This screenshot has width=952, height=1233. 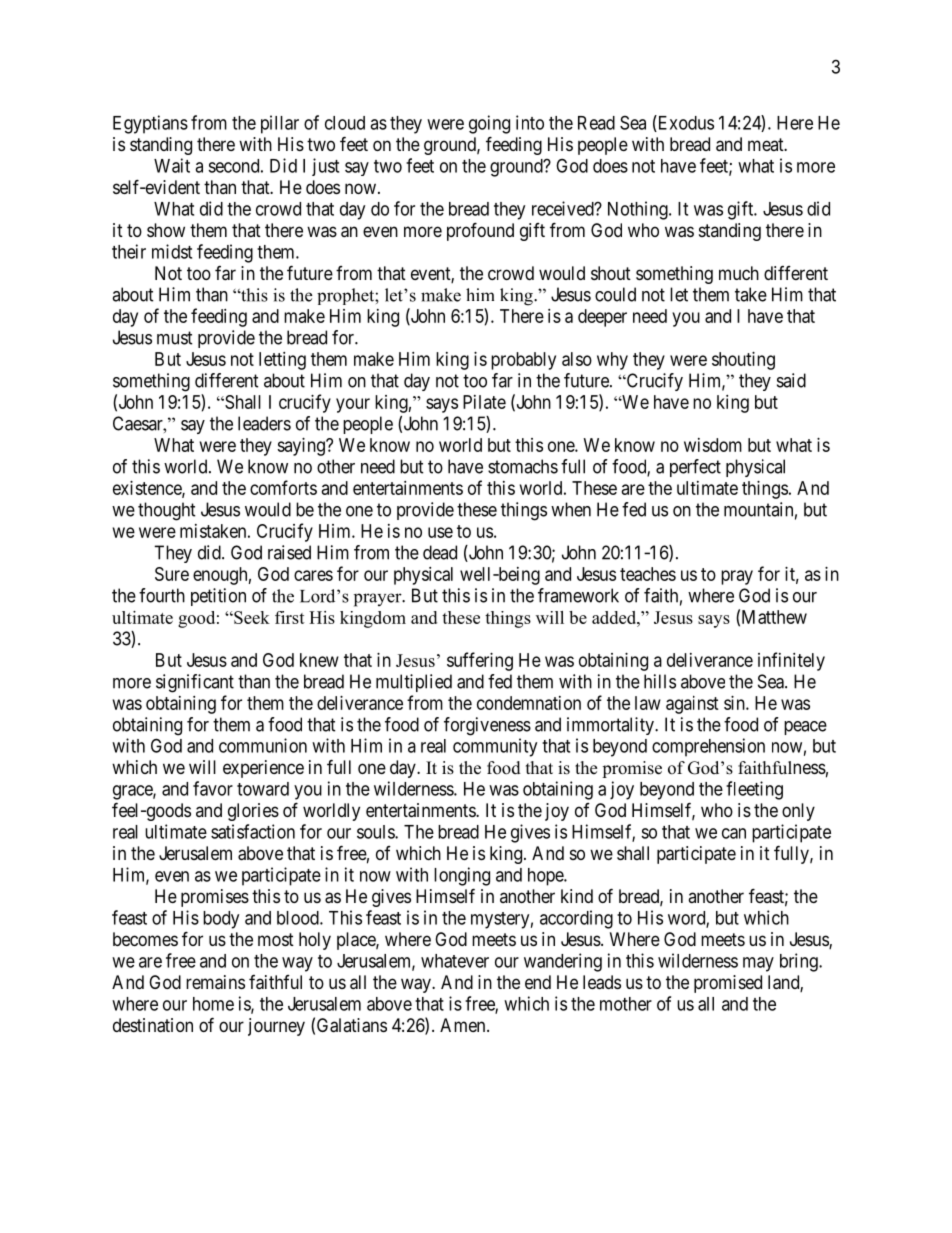 What do you see at coordinates (639, 210) in the screenshot?
I see `Nothing` at bounding box center [639, 210].
